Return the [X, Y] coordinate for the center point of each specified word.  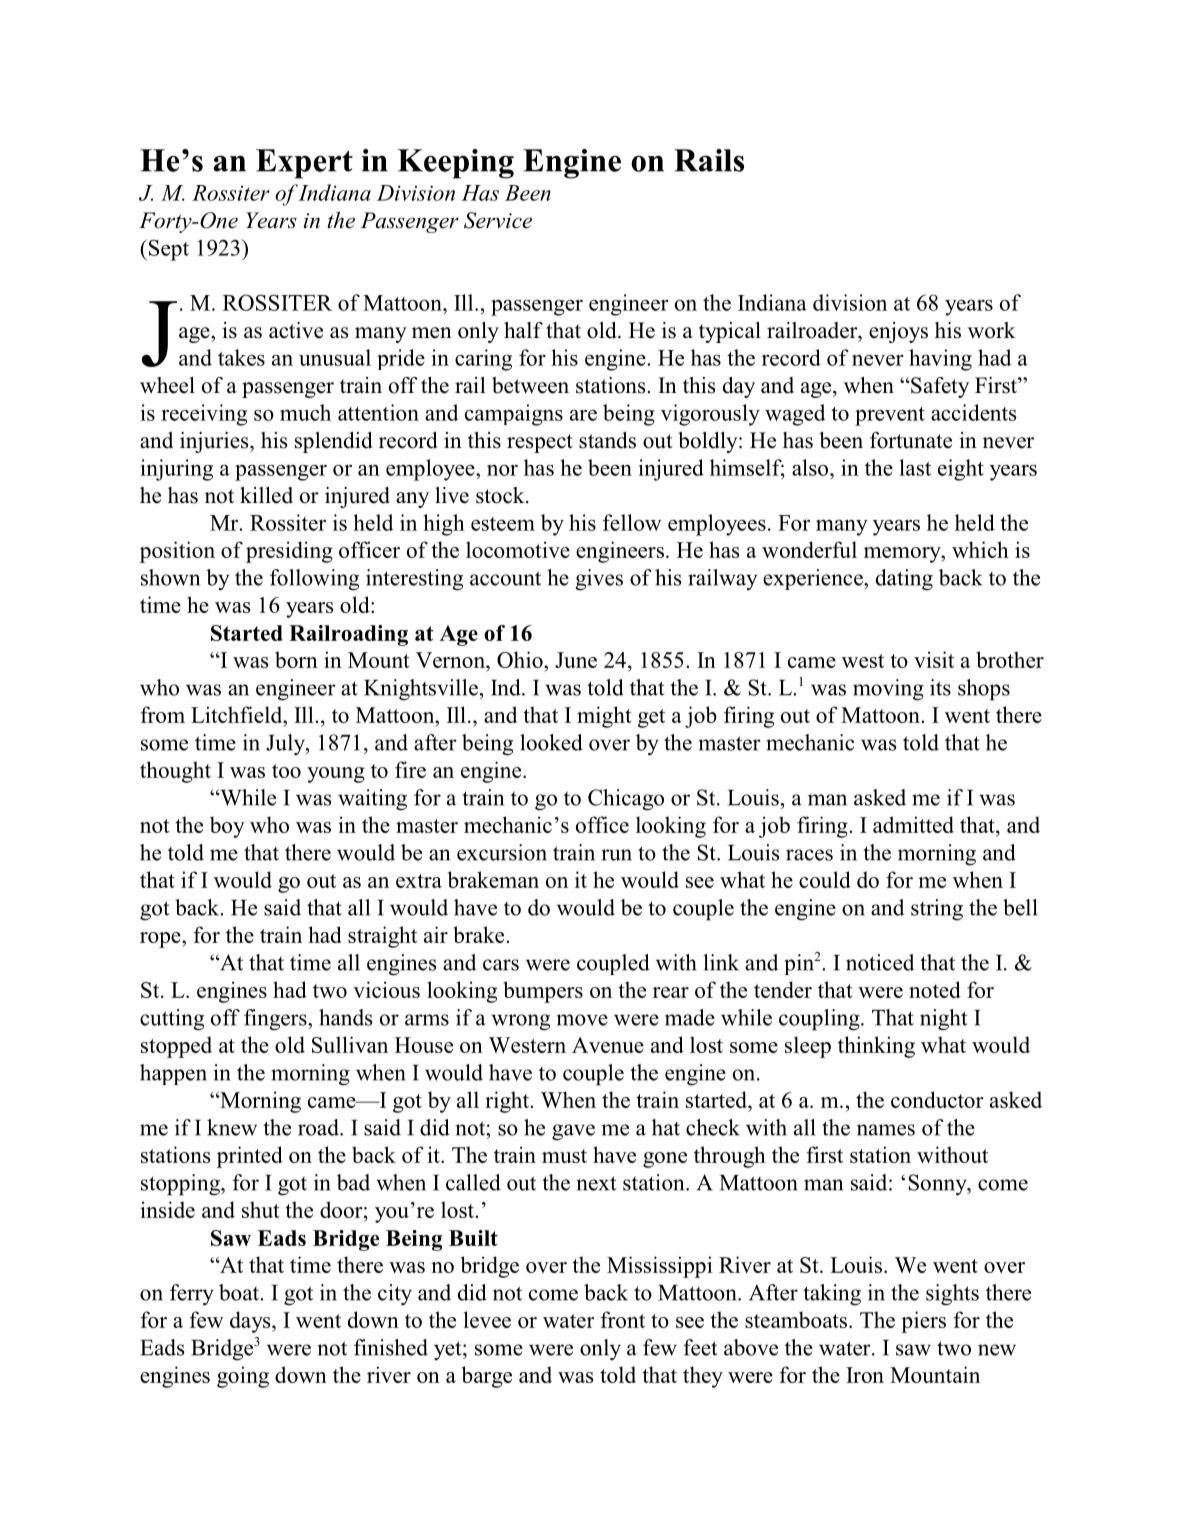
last [915, 467]
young [336, 775]
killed [266, 495]
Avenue [608, 1045]
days [251, 1322]
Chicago [626, 800]
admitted [913, 824]
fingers [276, 1020]
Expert [304, 164]
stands [607, 440]
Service [498, 220]
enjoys [898, 332]
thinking [876, 1047]
